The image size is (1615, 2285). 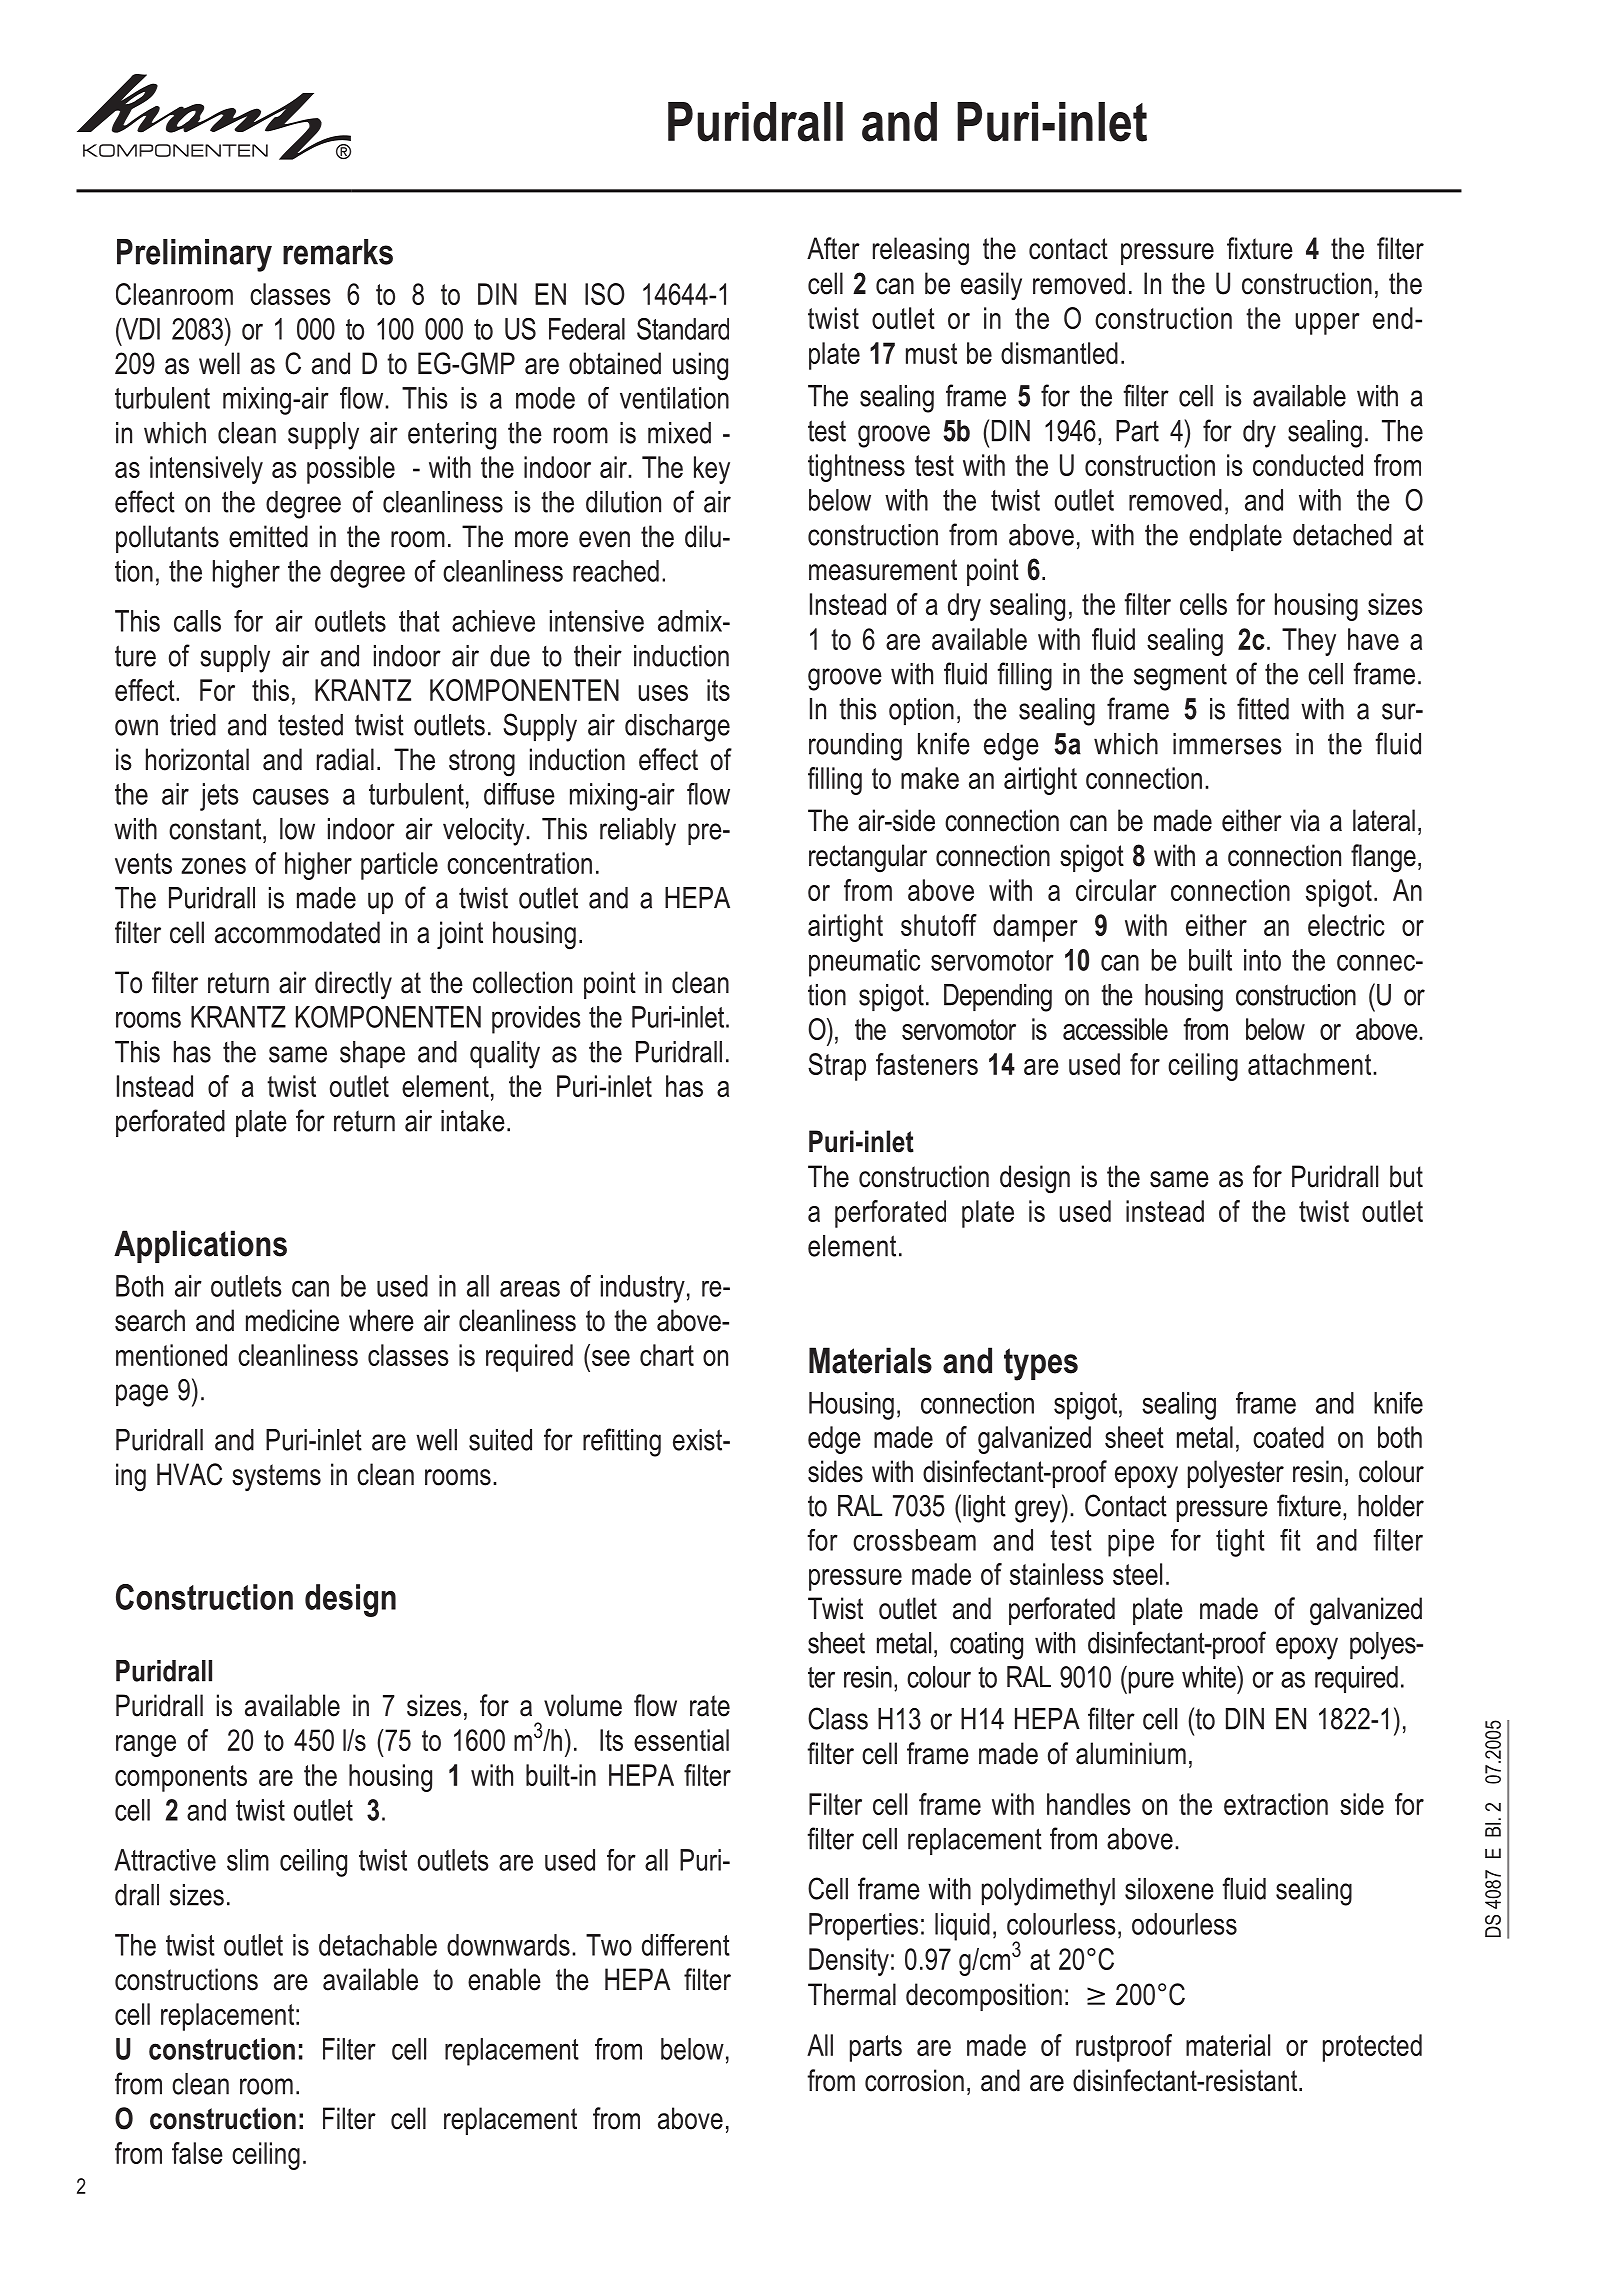 I want to click on remarks, so click(x=338, y=252).
